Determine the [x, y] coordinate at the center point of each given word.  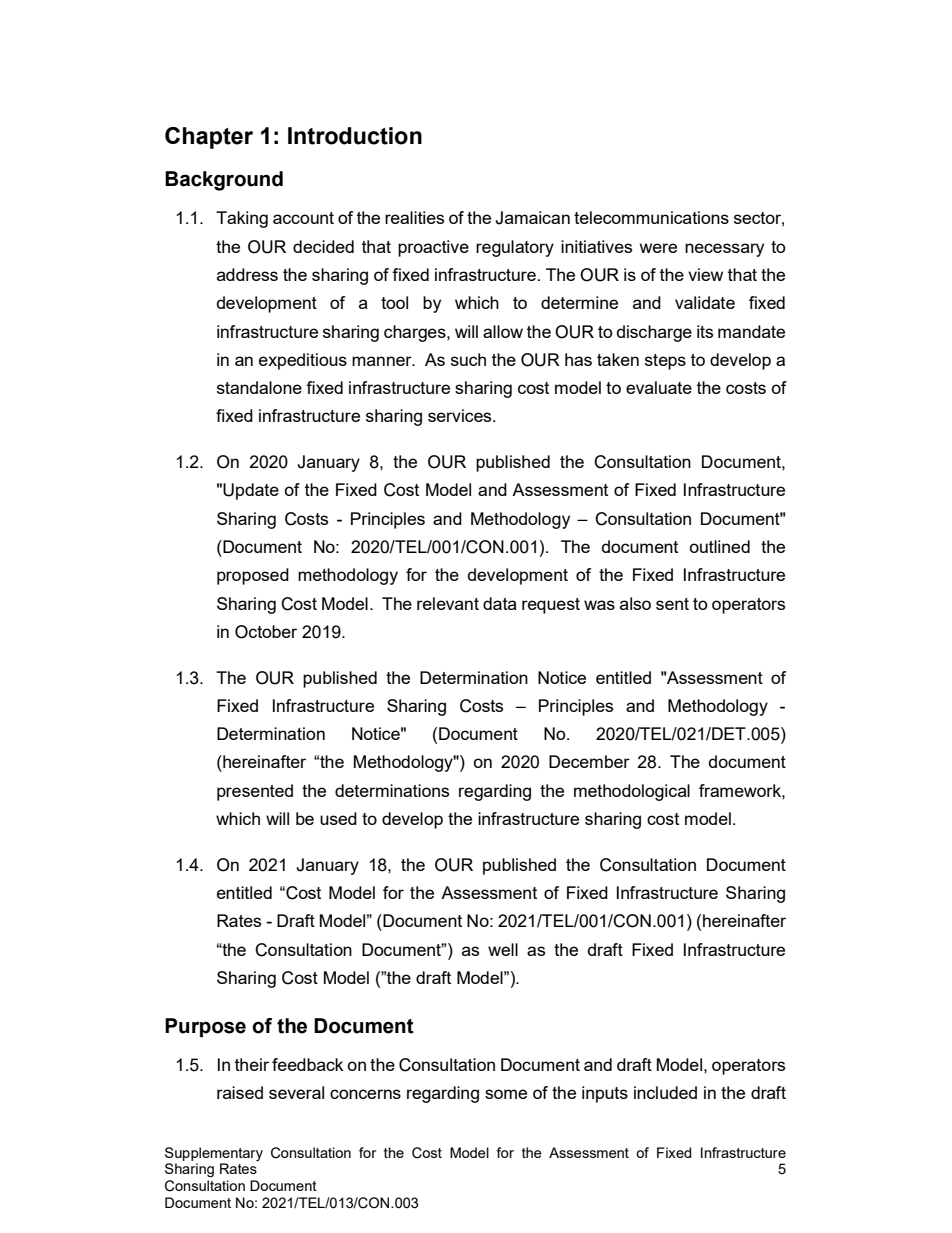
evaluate [659, 387]
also [635, 603]
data [500, 603]
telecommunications [651, 217]
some [506, 1094]
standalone [259, 387]
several [296, 1092]
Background [224, 181]
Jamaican [532, 218]
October [266, 632]
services [461, 415]
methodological [632, 792]
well [503, 949]
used [338, 818]
